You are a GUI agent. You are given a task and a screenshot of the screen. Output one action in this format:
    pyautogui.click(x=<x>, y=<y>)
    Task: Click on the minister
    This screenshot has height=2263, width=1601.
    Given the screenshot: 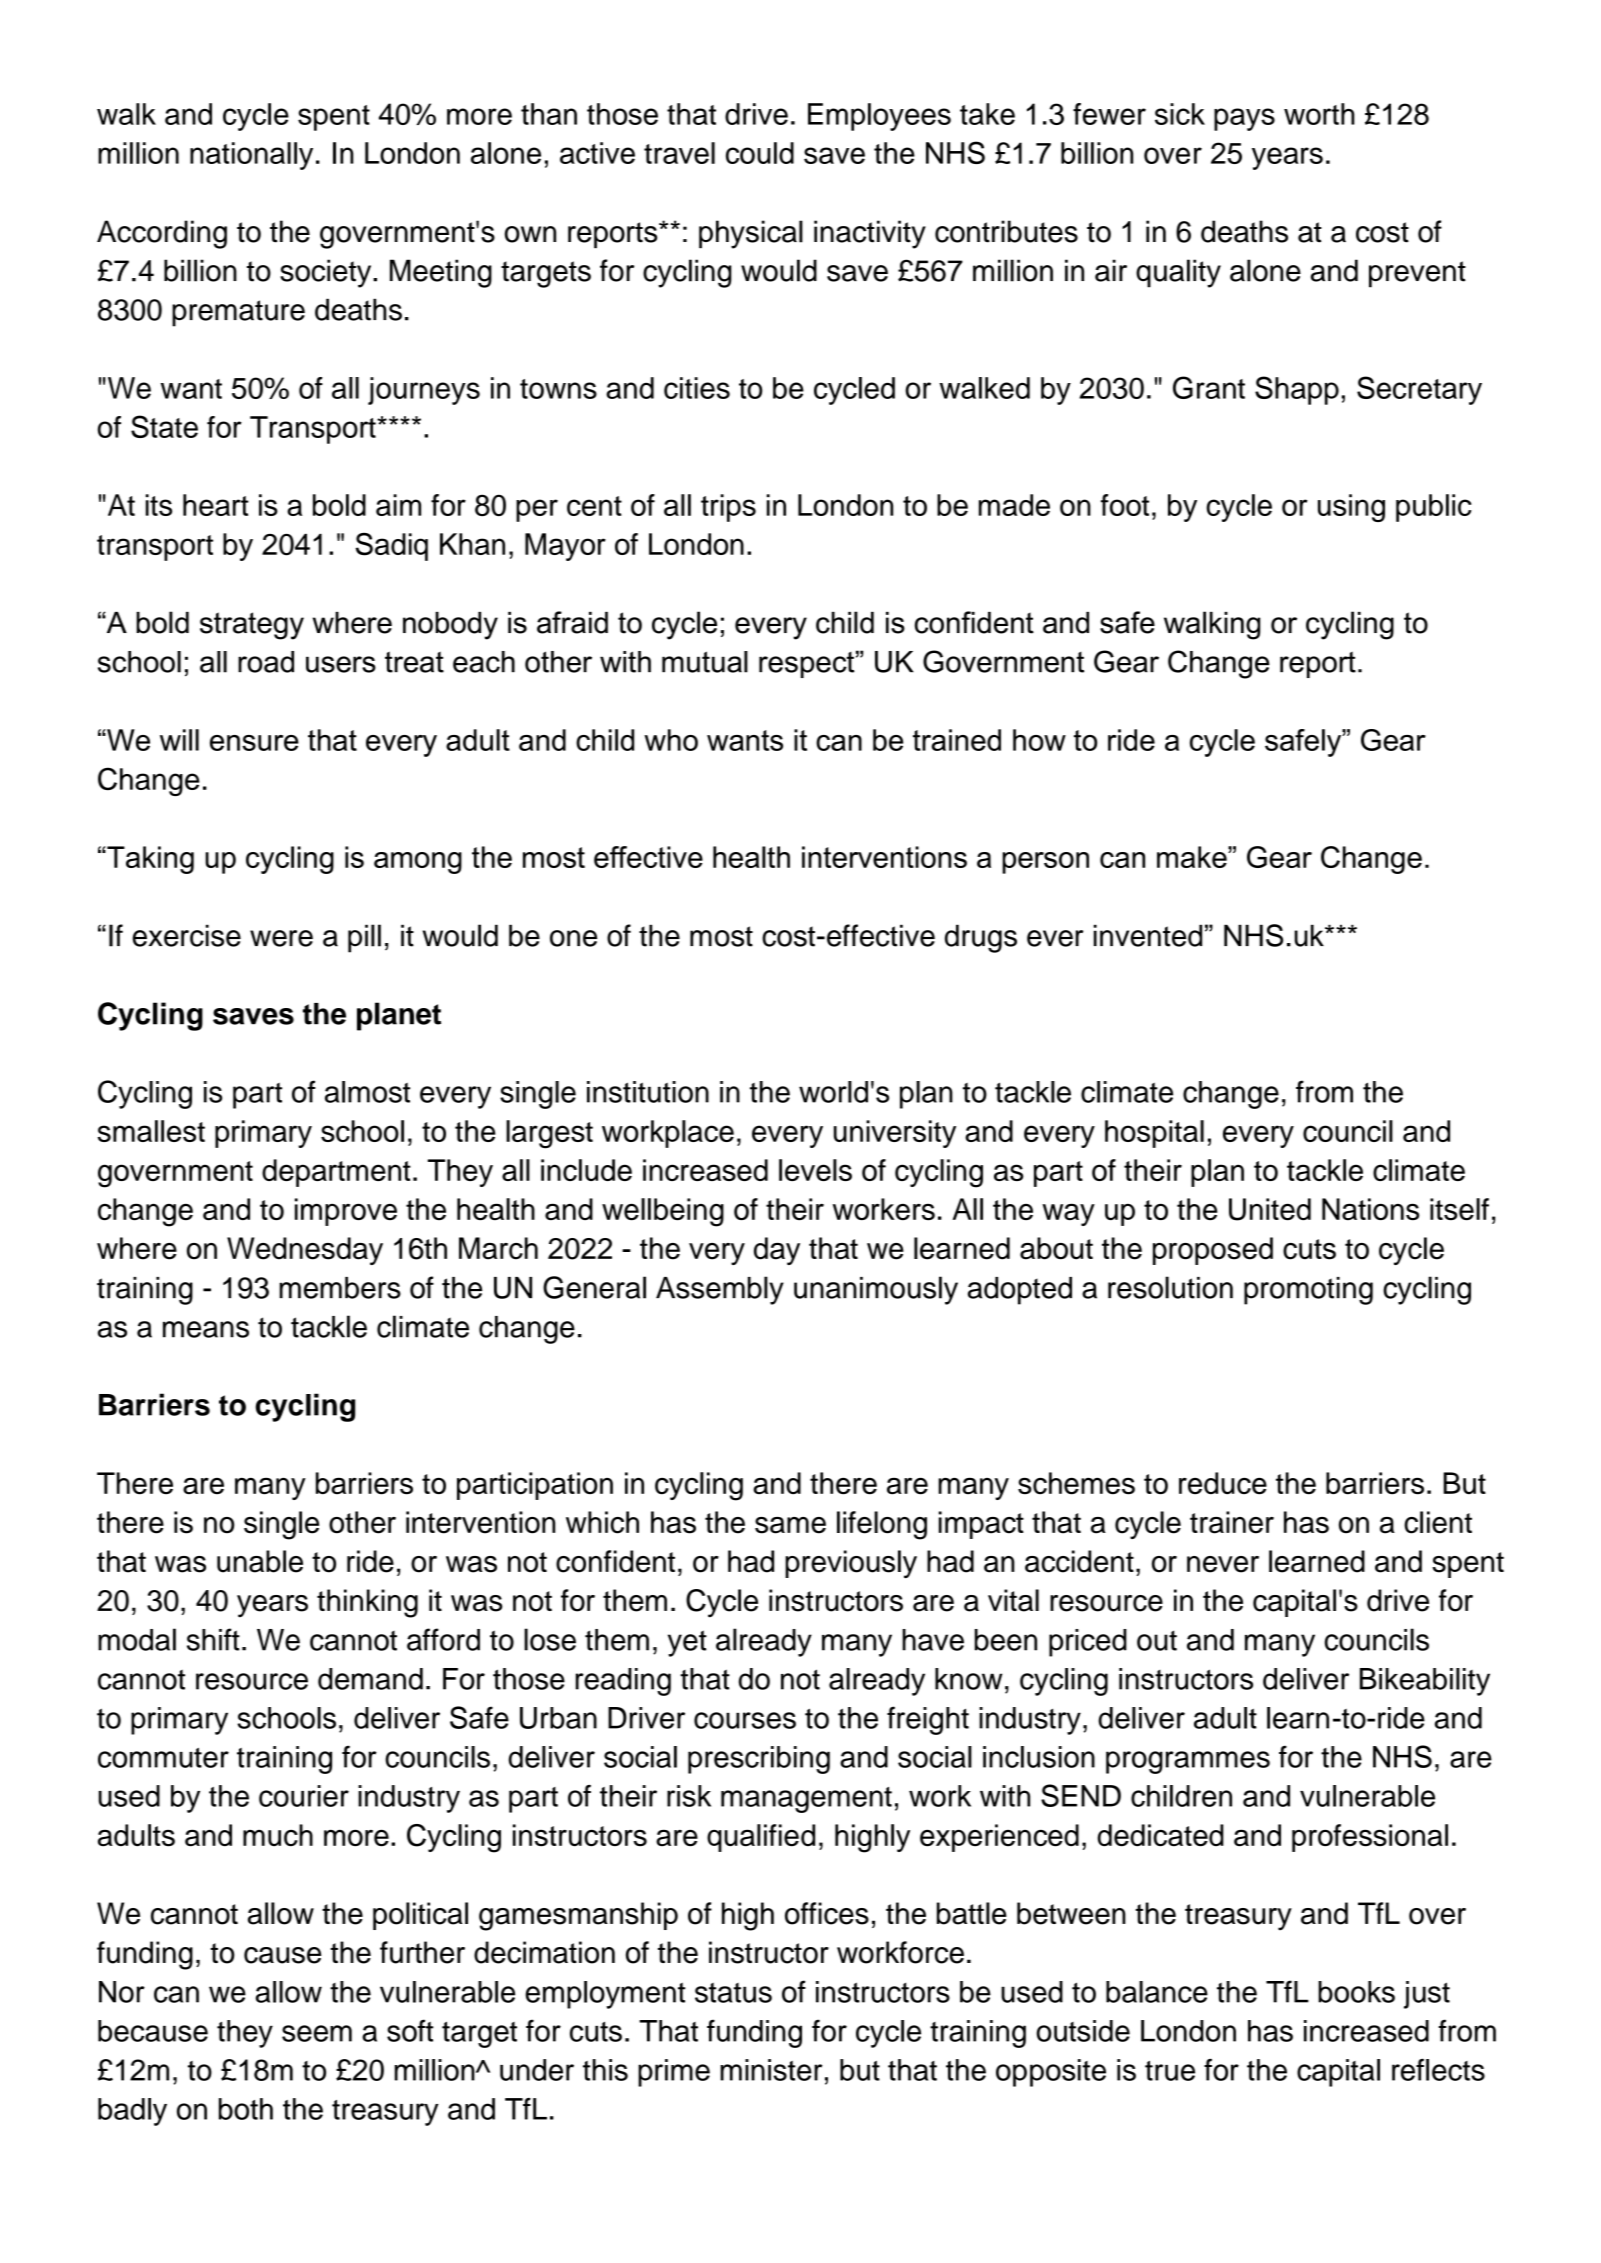 What is the action you would take?
    pyautogui.click(x=771, y=2070)
